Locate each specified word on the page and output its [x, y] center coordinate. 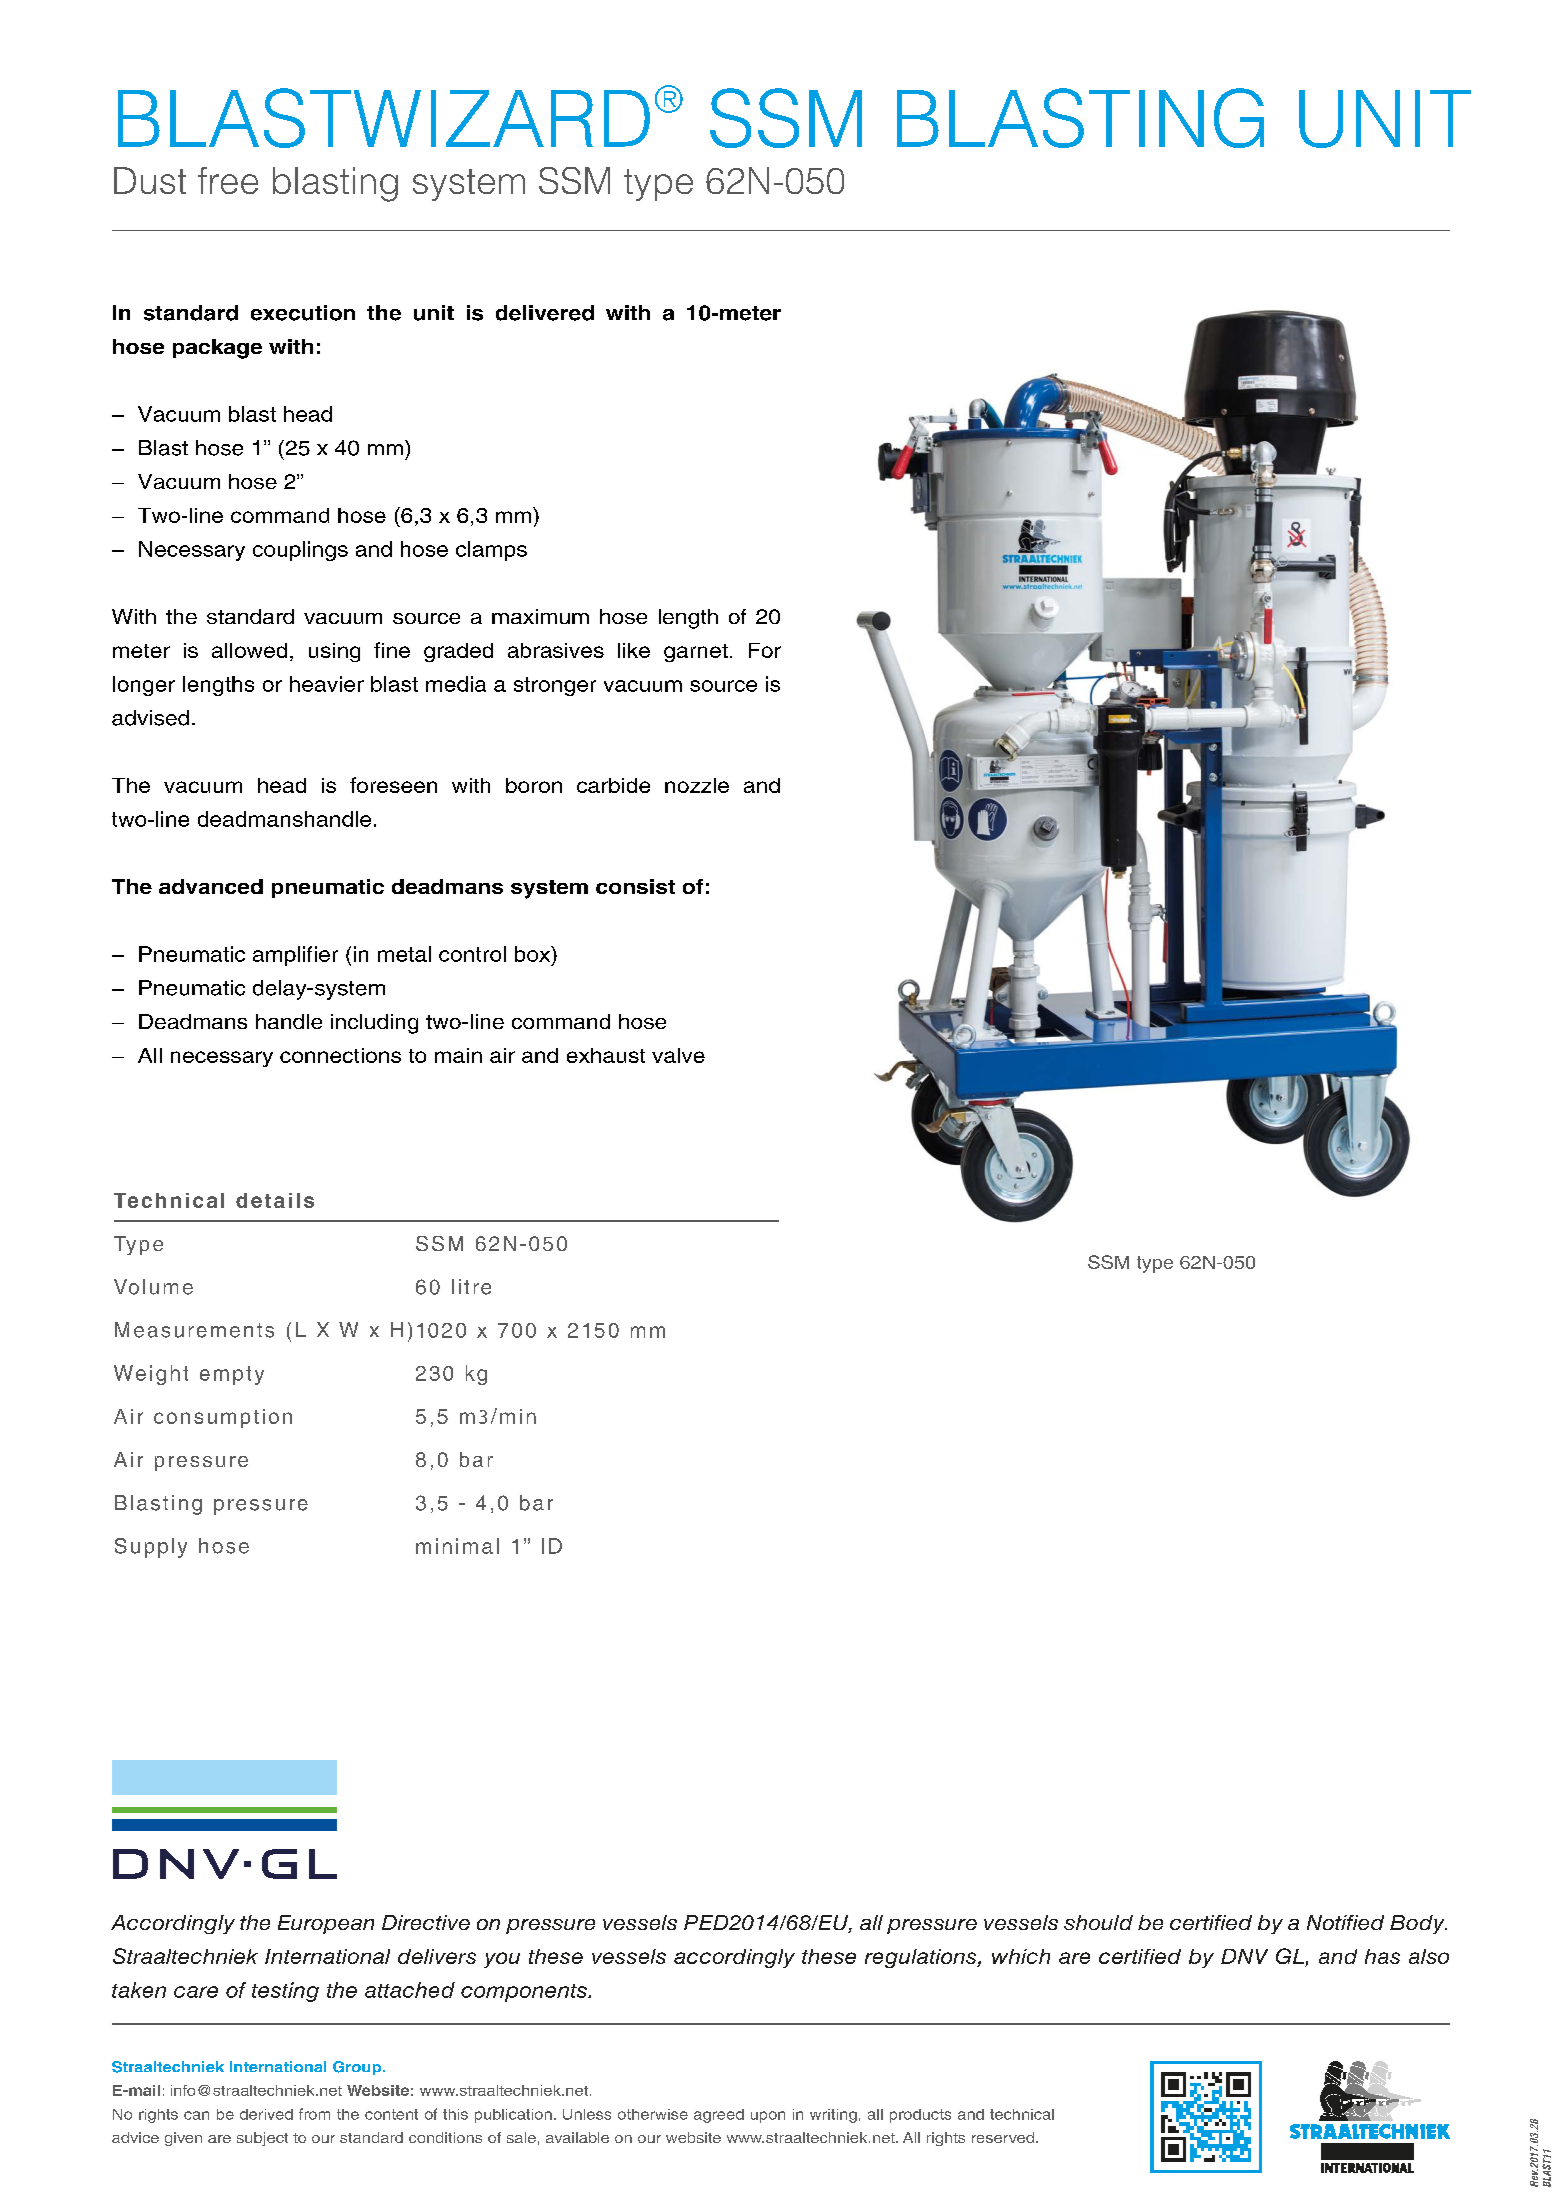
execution [303, 313]
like [634, 650]
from [314, 2114]
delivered [545, 313]
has [1382, 1956]
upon [768, 2117]
